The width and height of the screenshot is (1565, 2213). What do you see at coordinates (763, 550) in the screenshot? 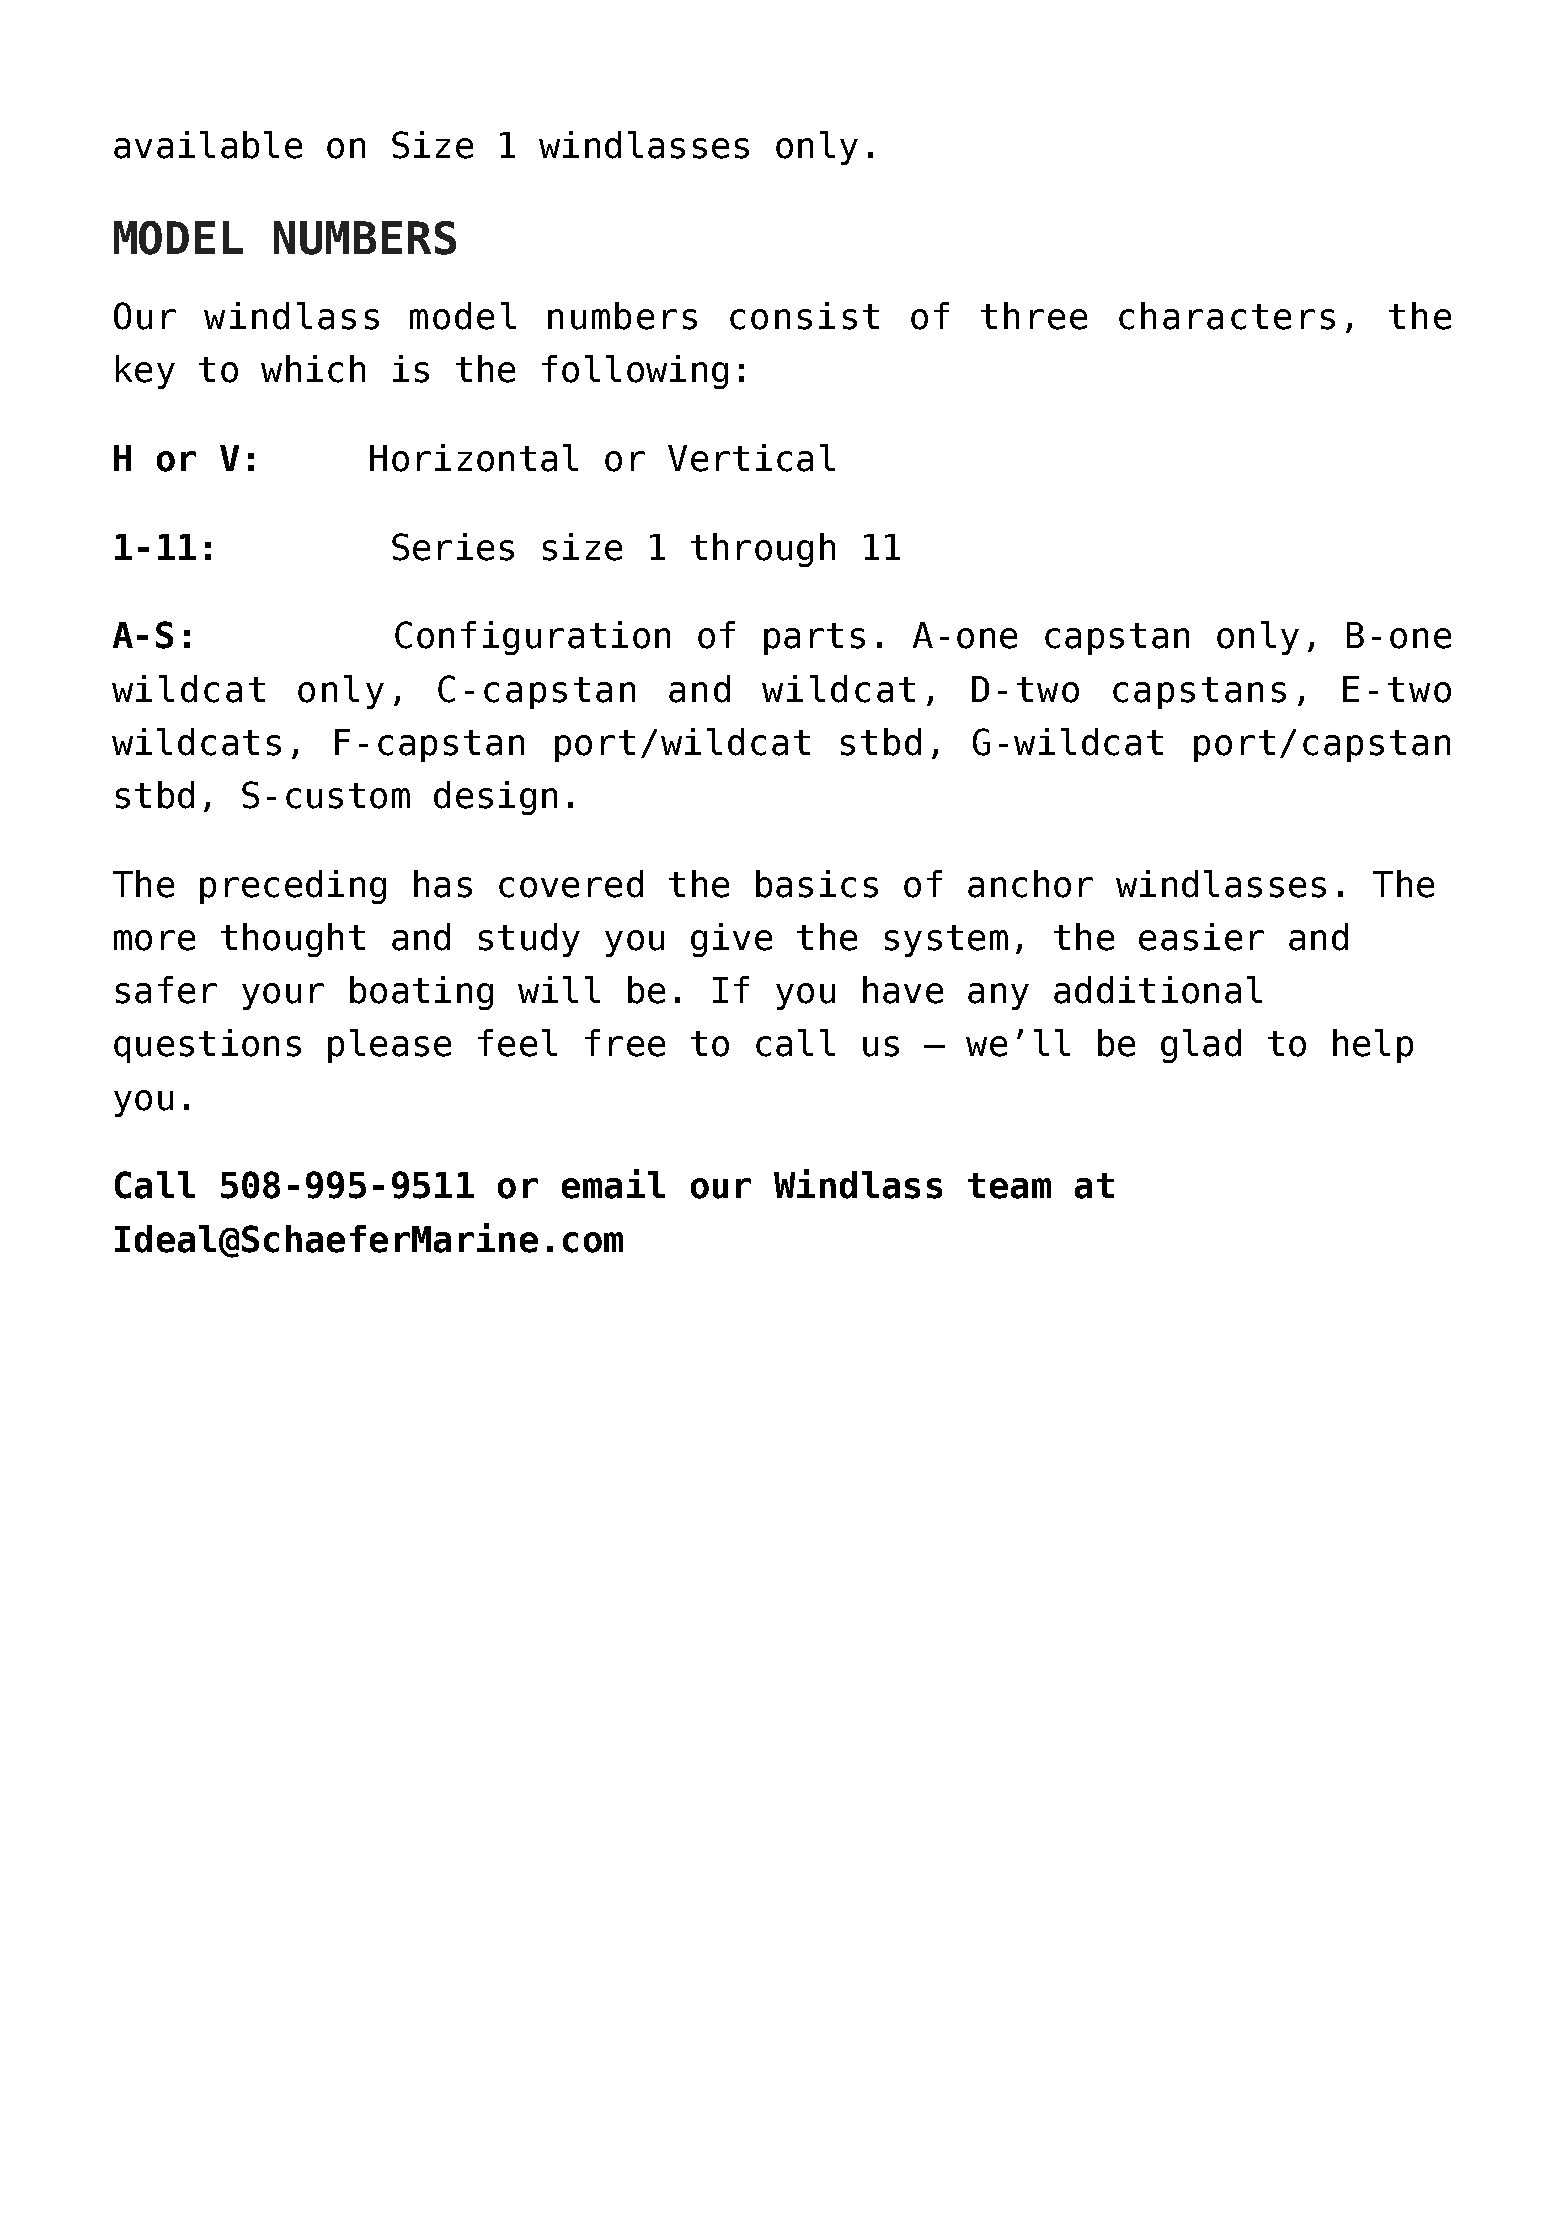
I see `through` at bounding box center [763, 550].
